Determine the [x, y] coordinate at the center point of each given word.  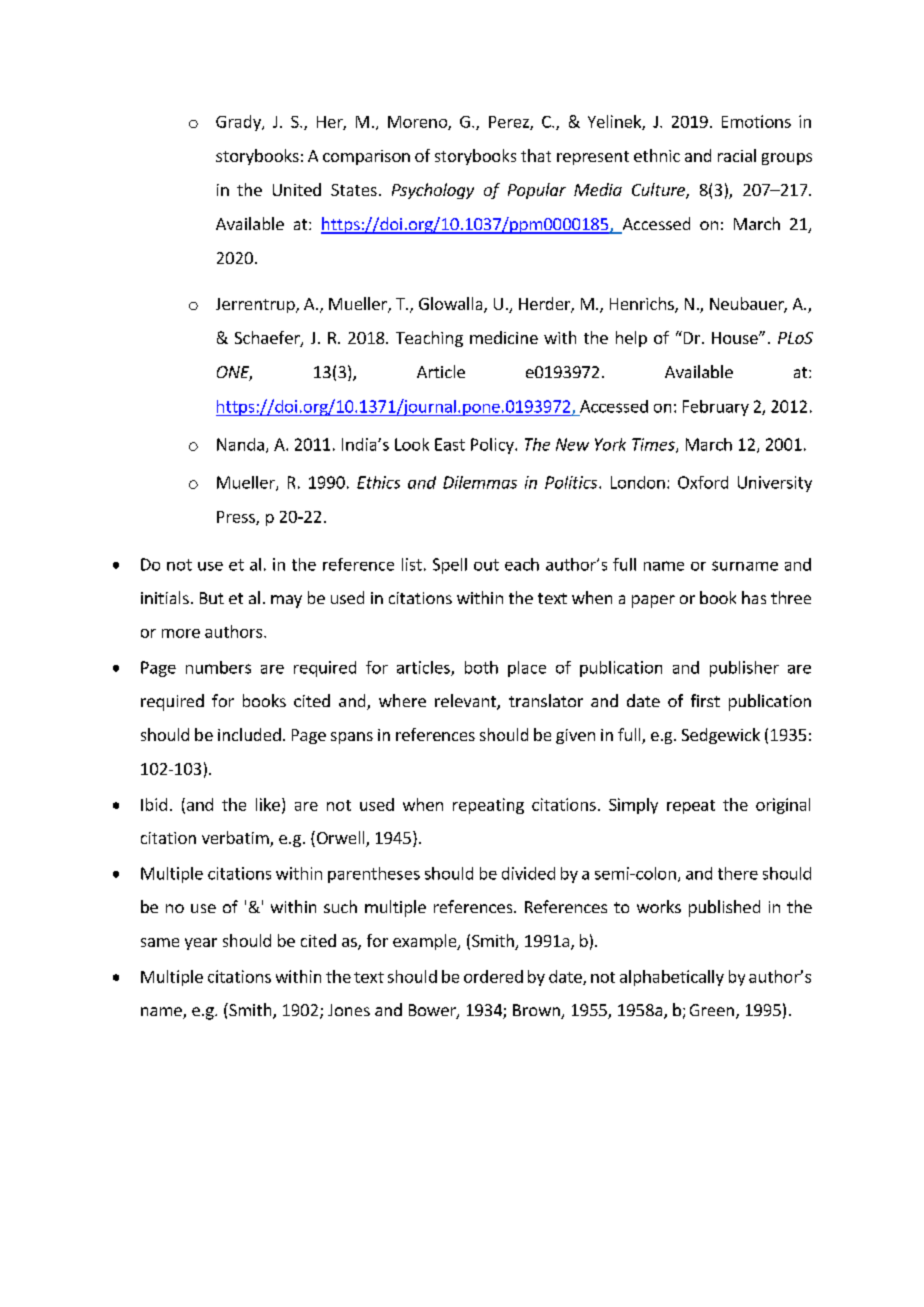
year [201, 944]
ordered [493, 976]
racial [737, 155]
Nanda [240, 444]
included [249, 734]
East [450, 444]
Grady [239, 123]
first [705, 700]
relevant [466, 702]
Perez [510, 123]
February [716, 408]
